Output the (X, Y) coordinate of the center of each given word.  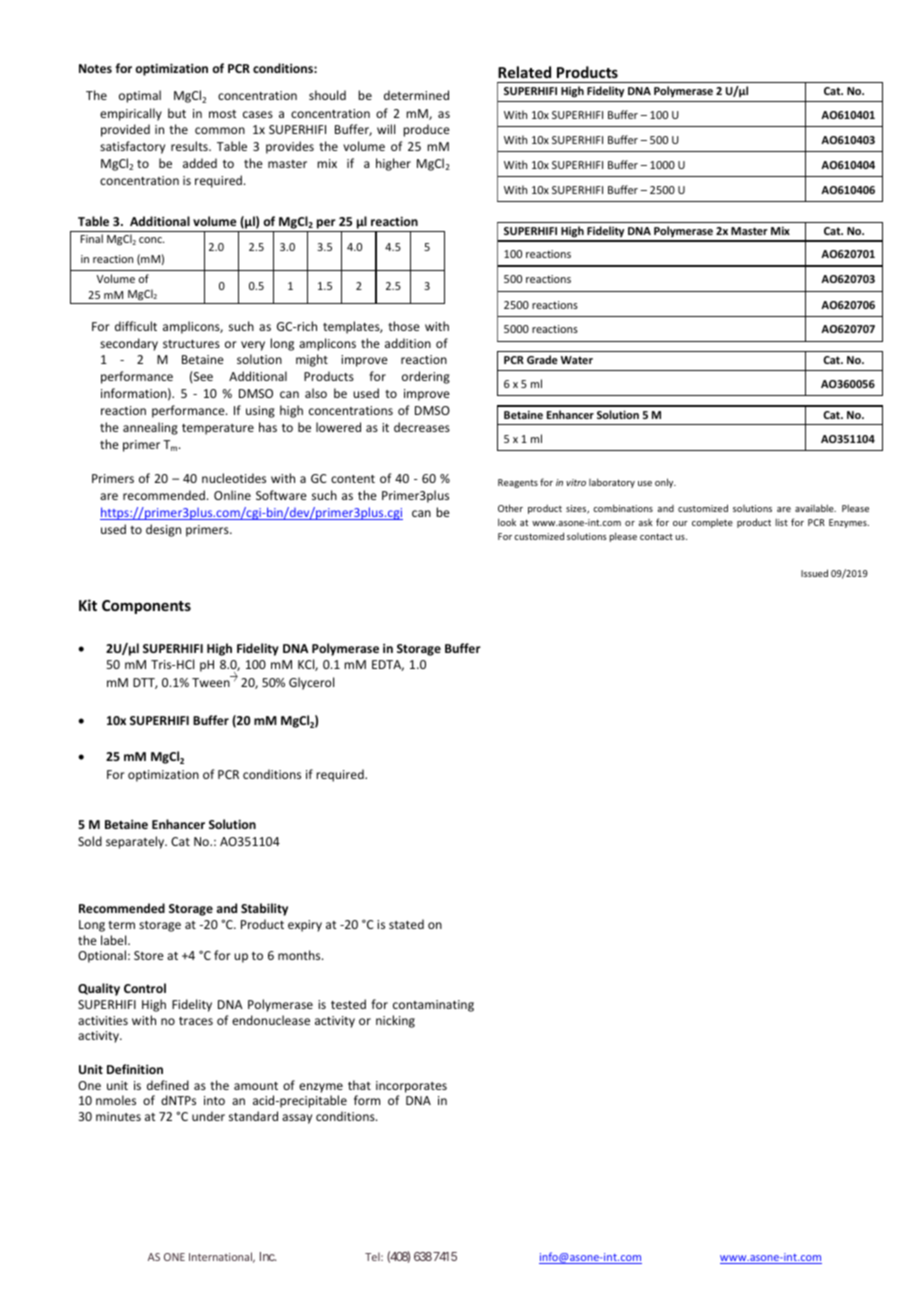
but (177, 113)
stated (406, 924)
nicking (395, 1021)
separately (136, 842)
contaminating (433, 1006)
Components (146, 607)
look (507, 522)
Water (577, 360)
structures (191, 344)
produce (426, 130)
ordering (426, 377)
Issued (814, 573)
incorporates (411, 1087)
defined (168, 1085)
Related (524, 72)
